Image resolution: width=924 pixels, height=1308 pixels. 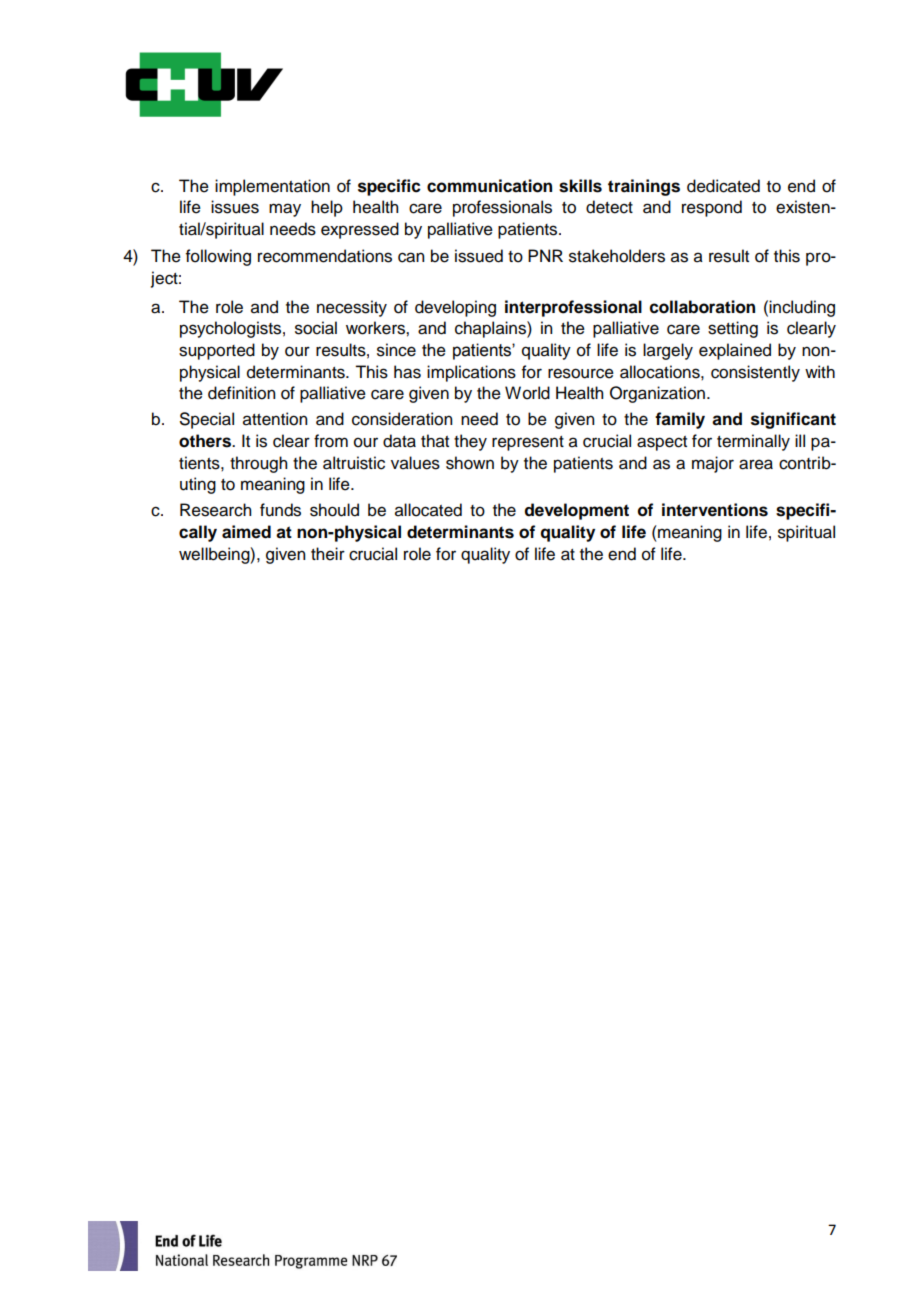 I want to click on their, so click(x=328, y=554).
